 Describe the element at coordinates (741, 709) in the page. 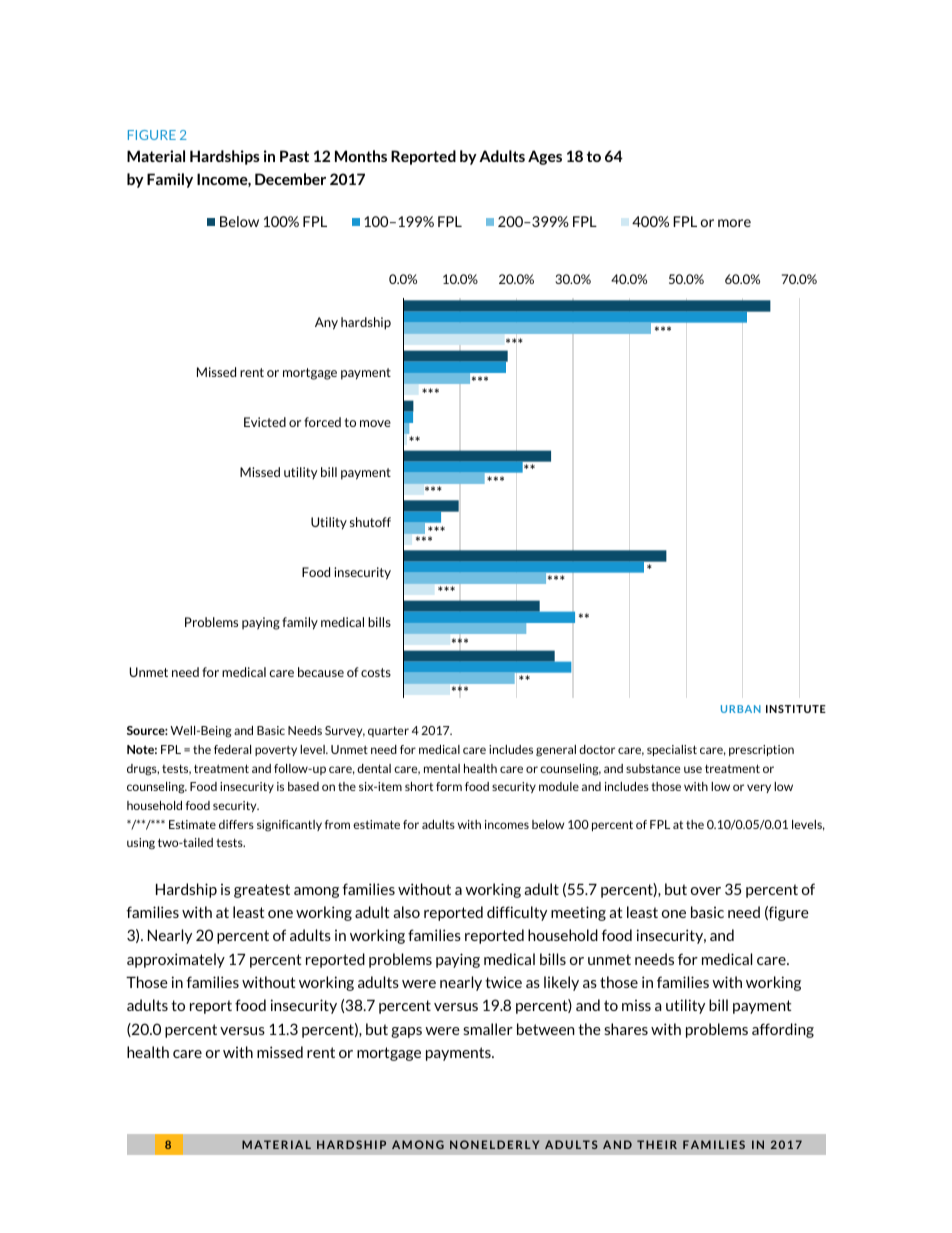

I see `URBAN` at that location.
